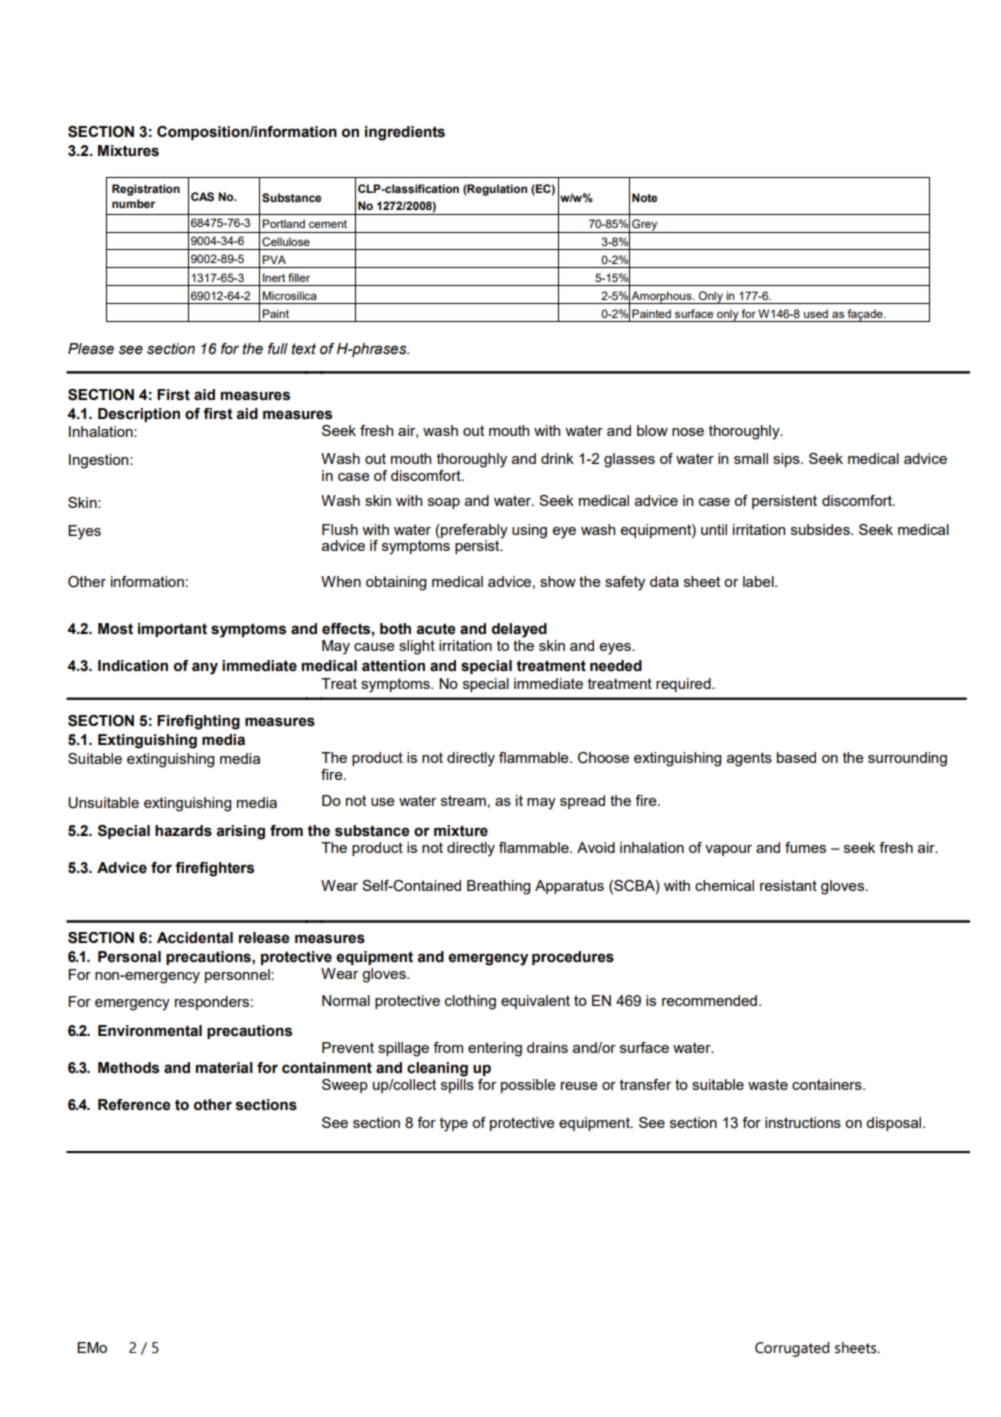 The height and width of the page is (1417, 1001). Describe the element at coordinates (644, 197) in the page. I see `Note` at that location.
